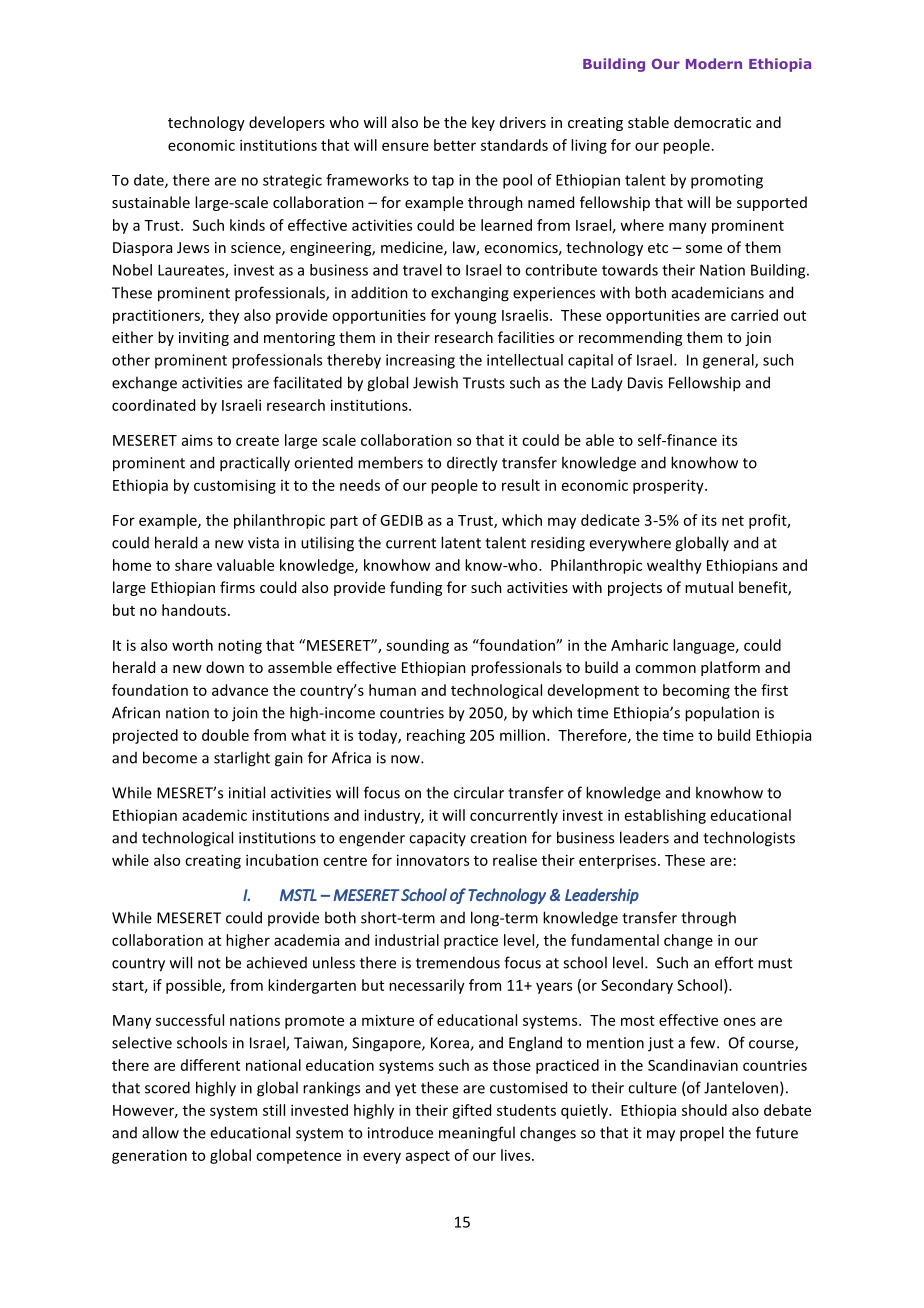 The width and height of the screenshot is (924, 1308). Describe the element at coordinates (483, 123) in the screenshot. I see `key` at that location.
